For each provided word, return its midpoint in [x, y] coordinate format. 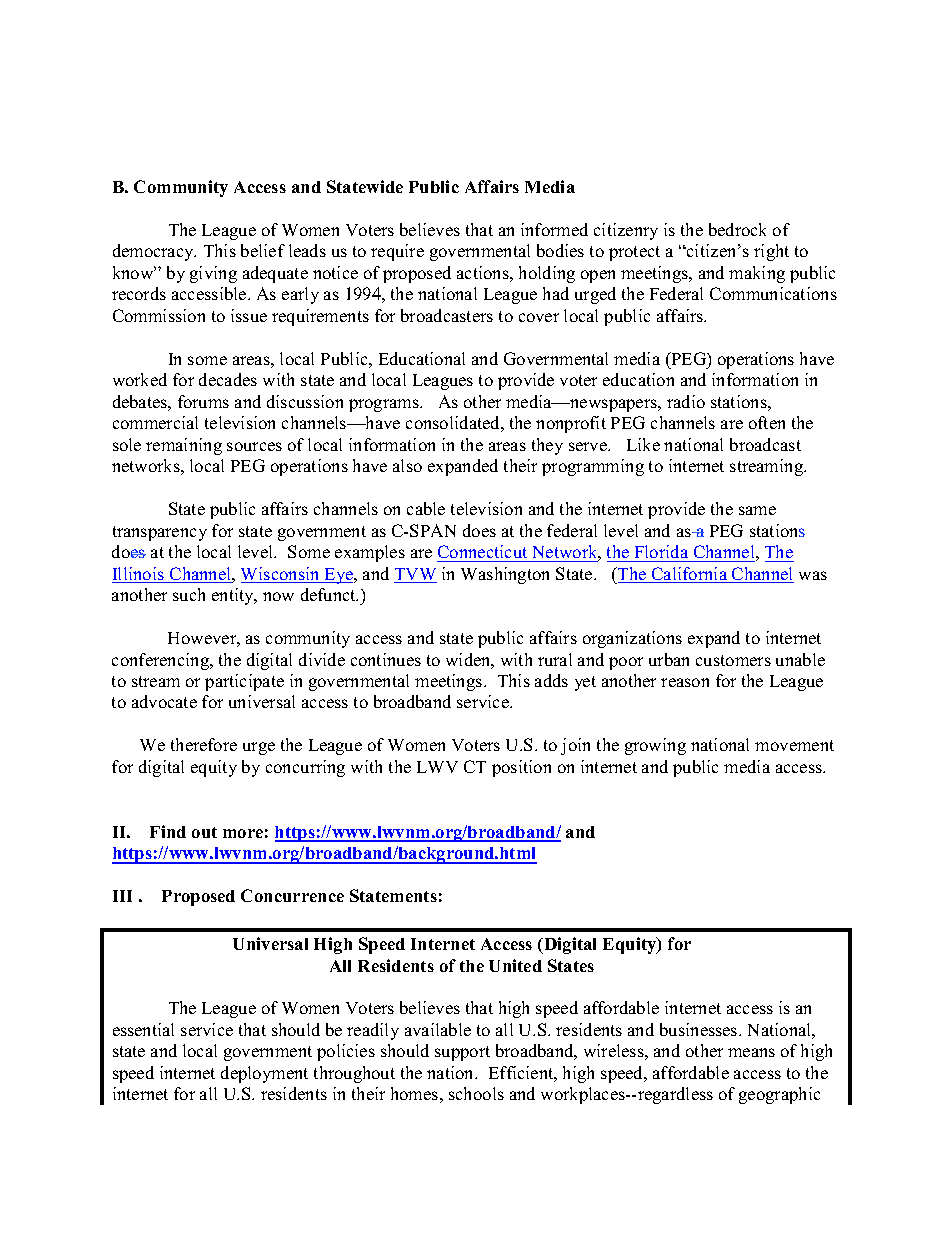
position [521, 768]
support [462, 1053]
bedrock [737, 229]
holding [547, 274]
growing [655, 746]
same [757, 510]
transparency [160, 533]
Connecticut [482, 551]
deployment [264, 1074]
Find [168, 831]
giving [213, 274]
